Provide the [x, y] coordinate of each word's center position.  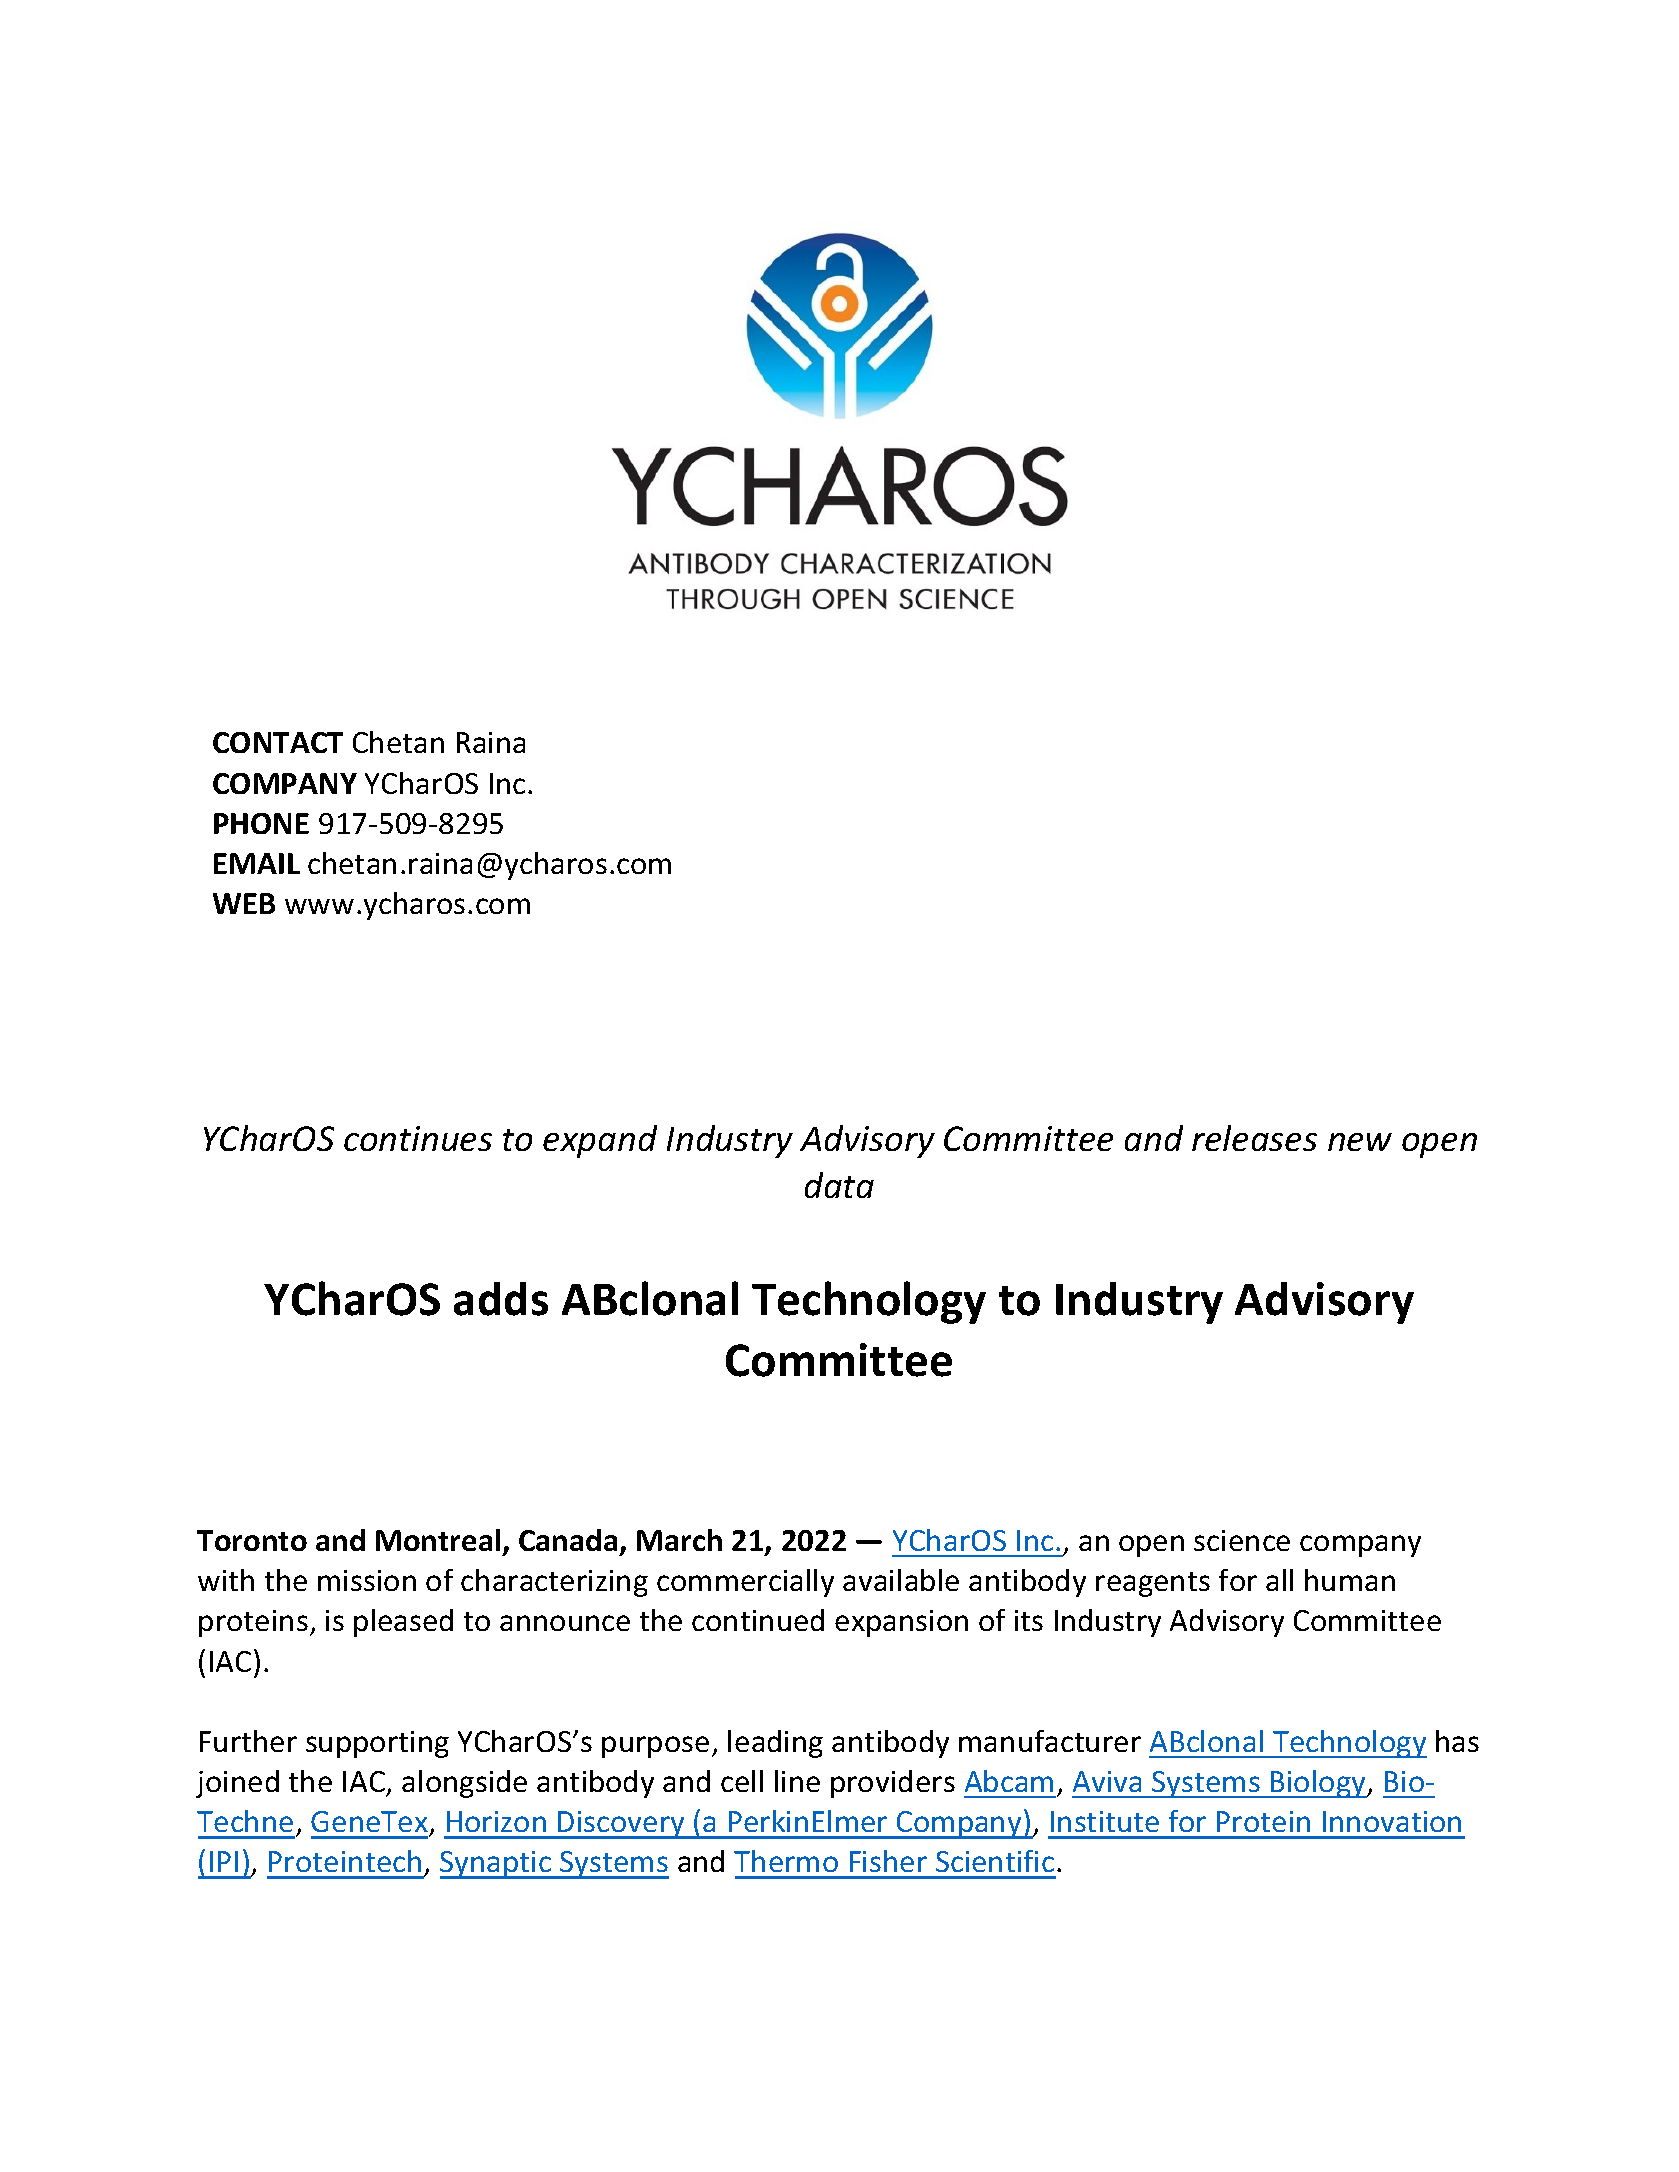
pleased [403, 1623]
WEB [244, 903]
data [839, 1185]
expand [600, 1141]
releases [1254, 1138]
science [1242, 1540]
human [1350, 1580]
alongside [464, 1784]
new [1360, 1142]
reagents [1153, 1584]
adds [501, 1299]
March [679, 1540]
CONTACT [278, 742]
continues [418, 1138]
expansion [901, 1623]
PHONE [261, 823]
